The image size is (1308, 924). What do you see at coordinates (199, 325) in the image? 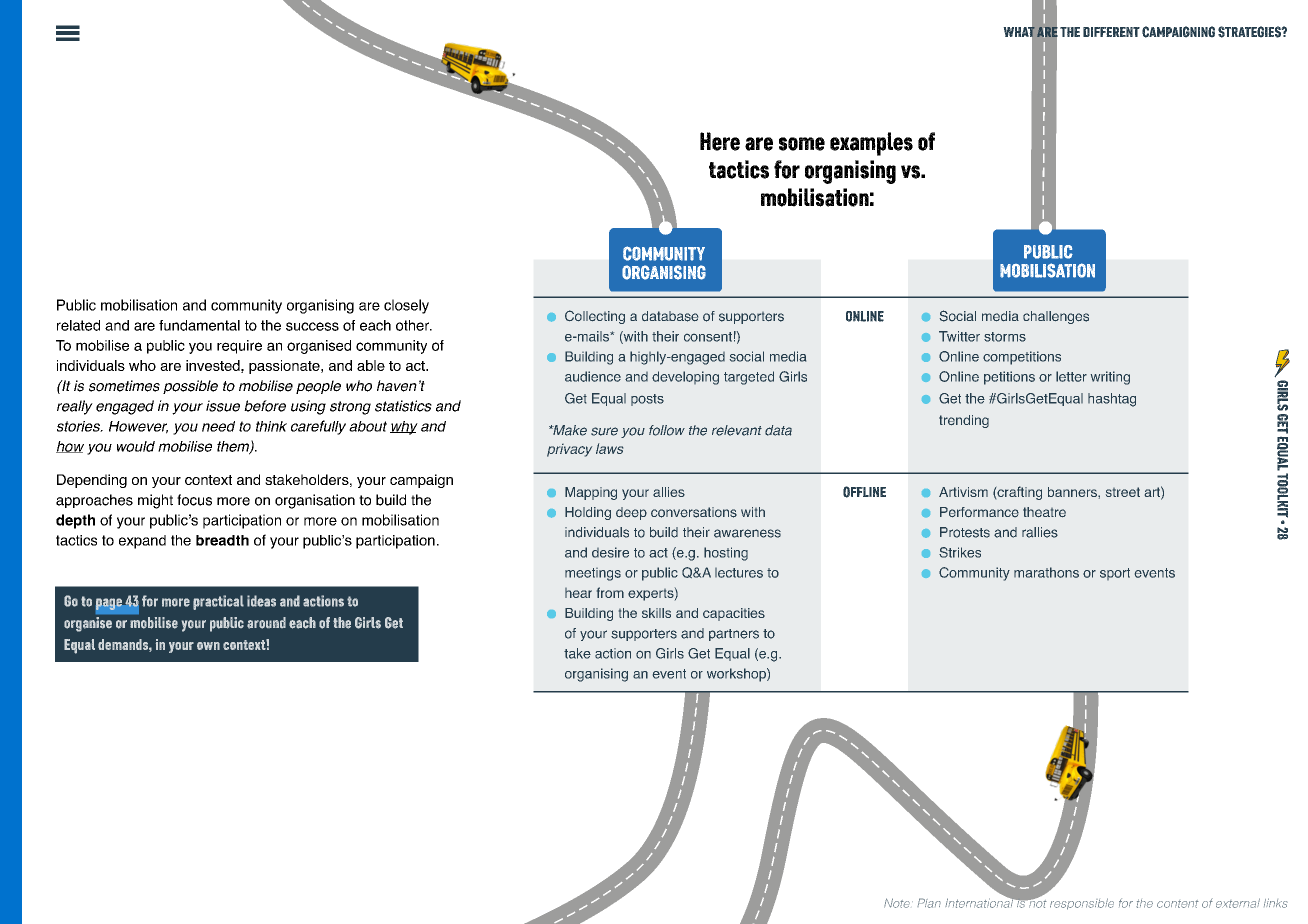
I see `fundamental` at bounding box center [199, 325].
